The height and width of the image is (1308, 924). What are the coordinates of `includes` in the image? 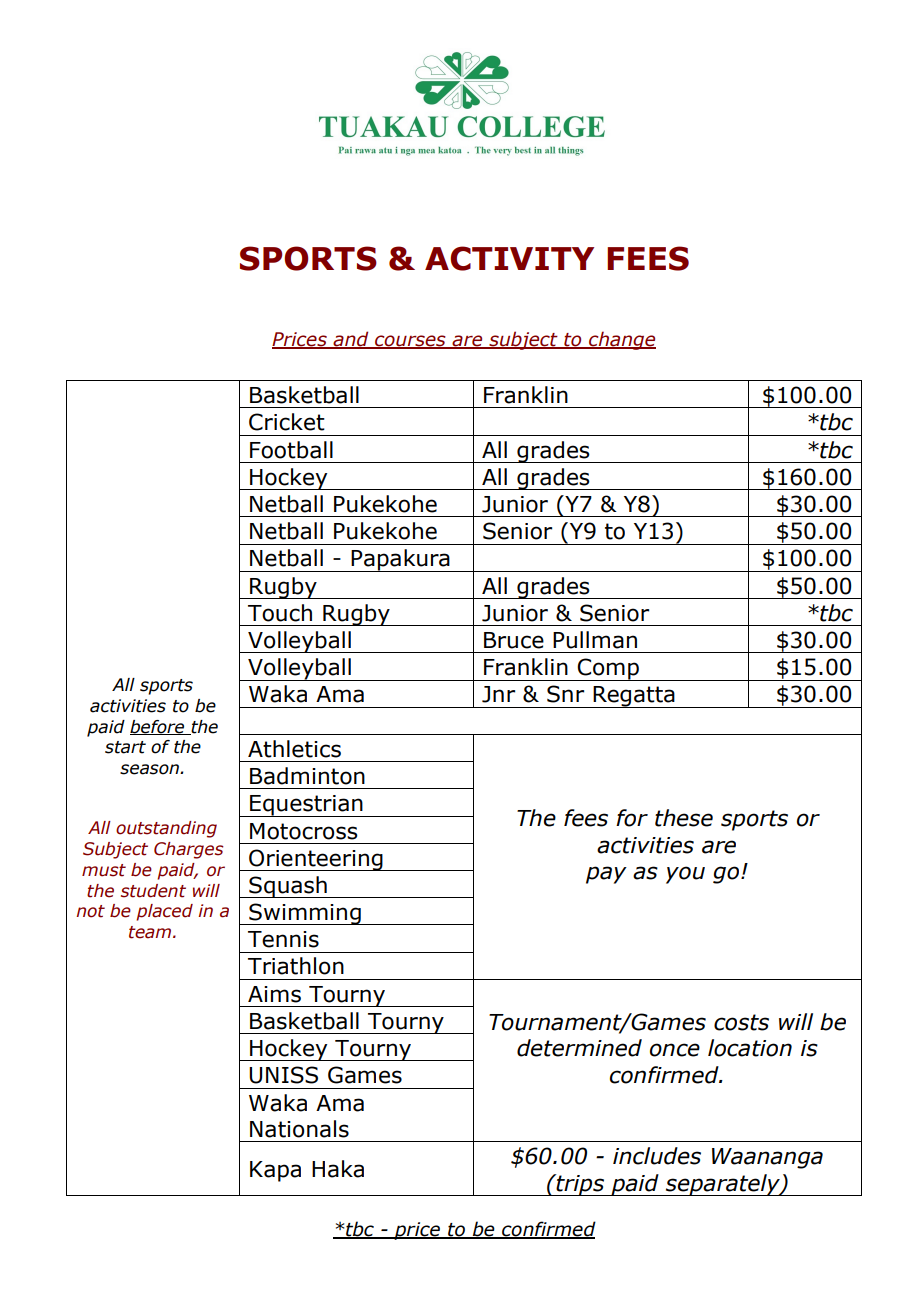 It's located at (657, 1156).
